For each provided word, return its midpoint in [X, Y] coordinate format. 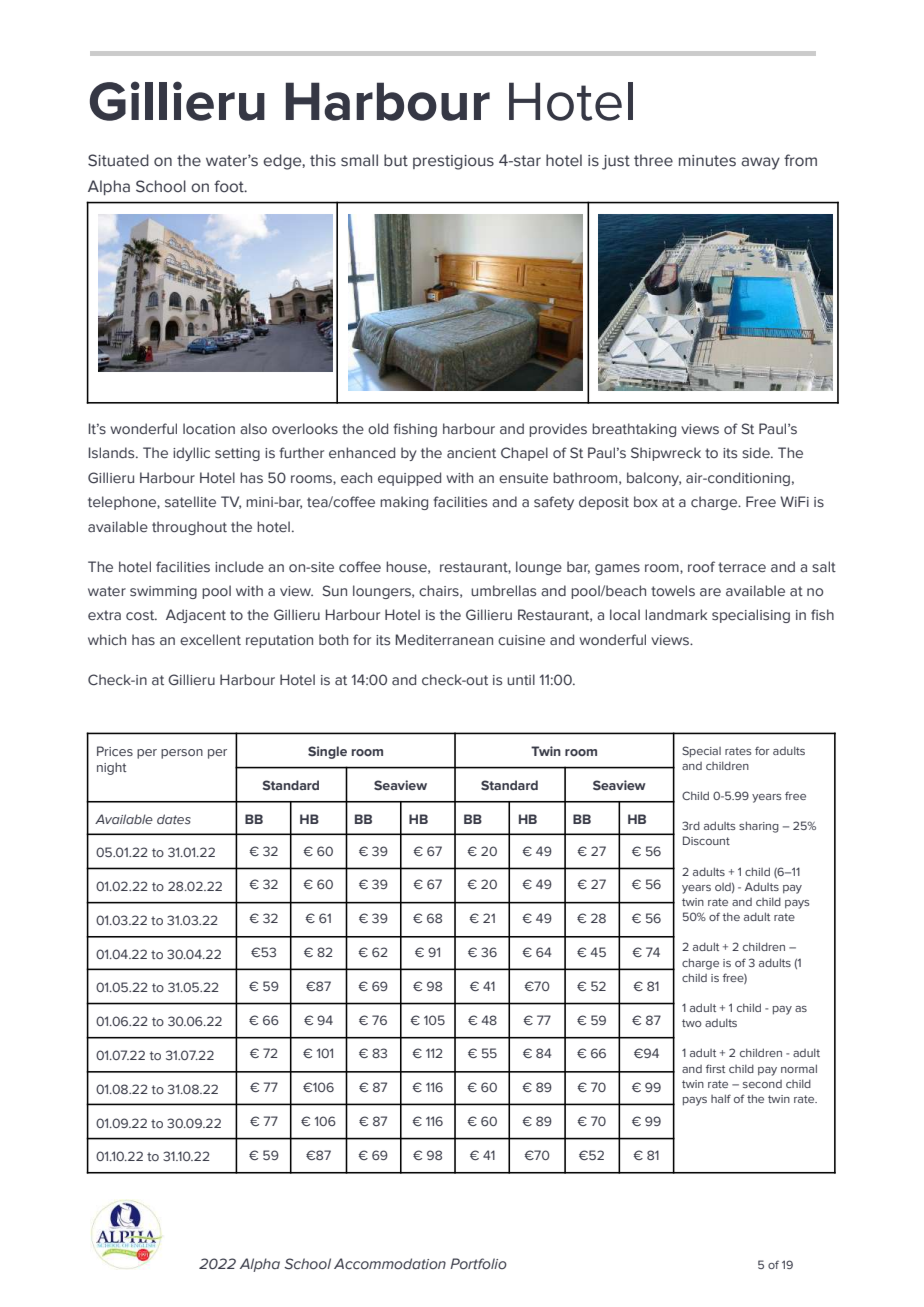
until [521, 679]
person [182, 754]
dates [174, 819]
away [760, 163]
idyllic [191, 454]
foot [230, 186]
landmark [676, 614]
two [691, 1023]
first [715, 1068]
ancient [471, 453]
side [757, 453]
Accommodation [390, 1264]
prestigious [453, 162]
